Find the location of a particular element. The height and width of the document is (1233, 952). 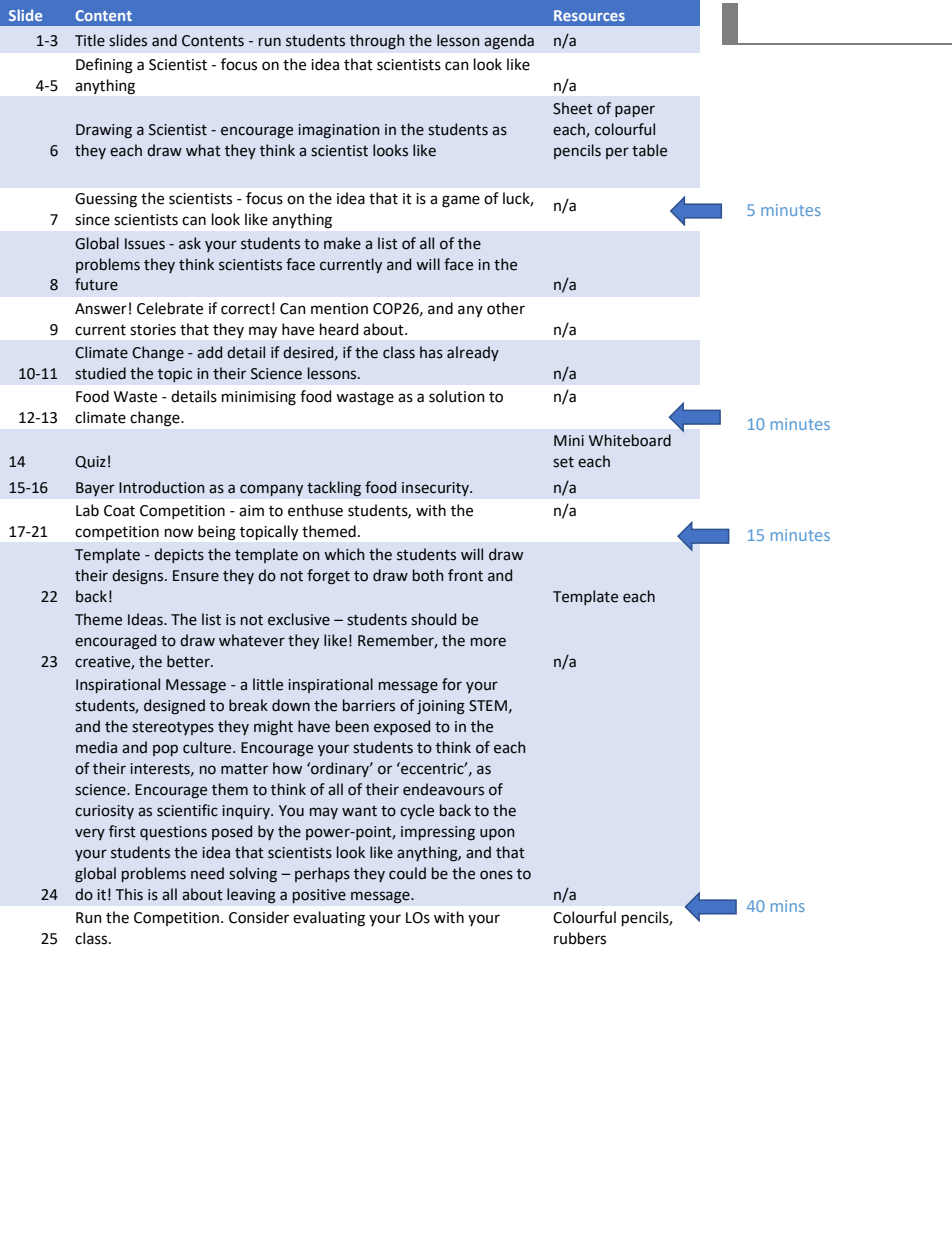

could is located at coordinates (407, 873).
